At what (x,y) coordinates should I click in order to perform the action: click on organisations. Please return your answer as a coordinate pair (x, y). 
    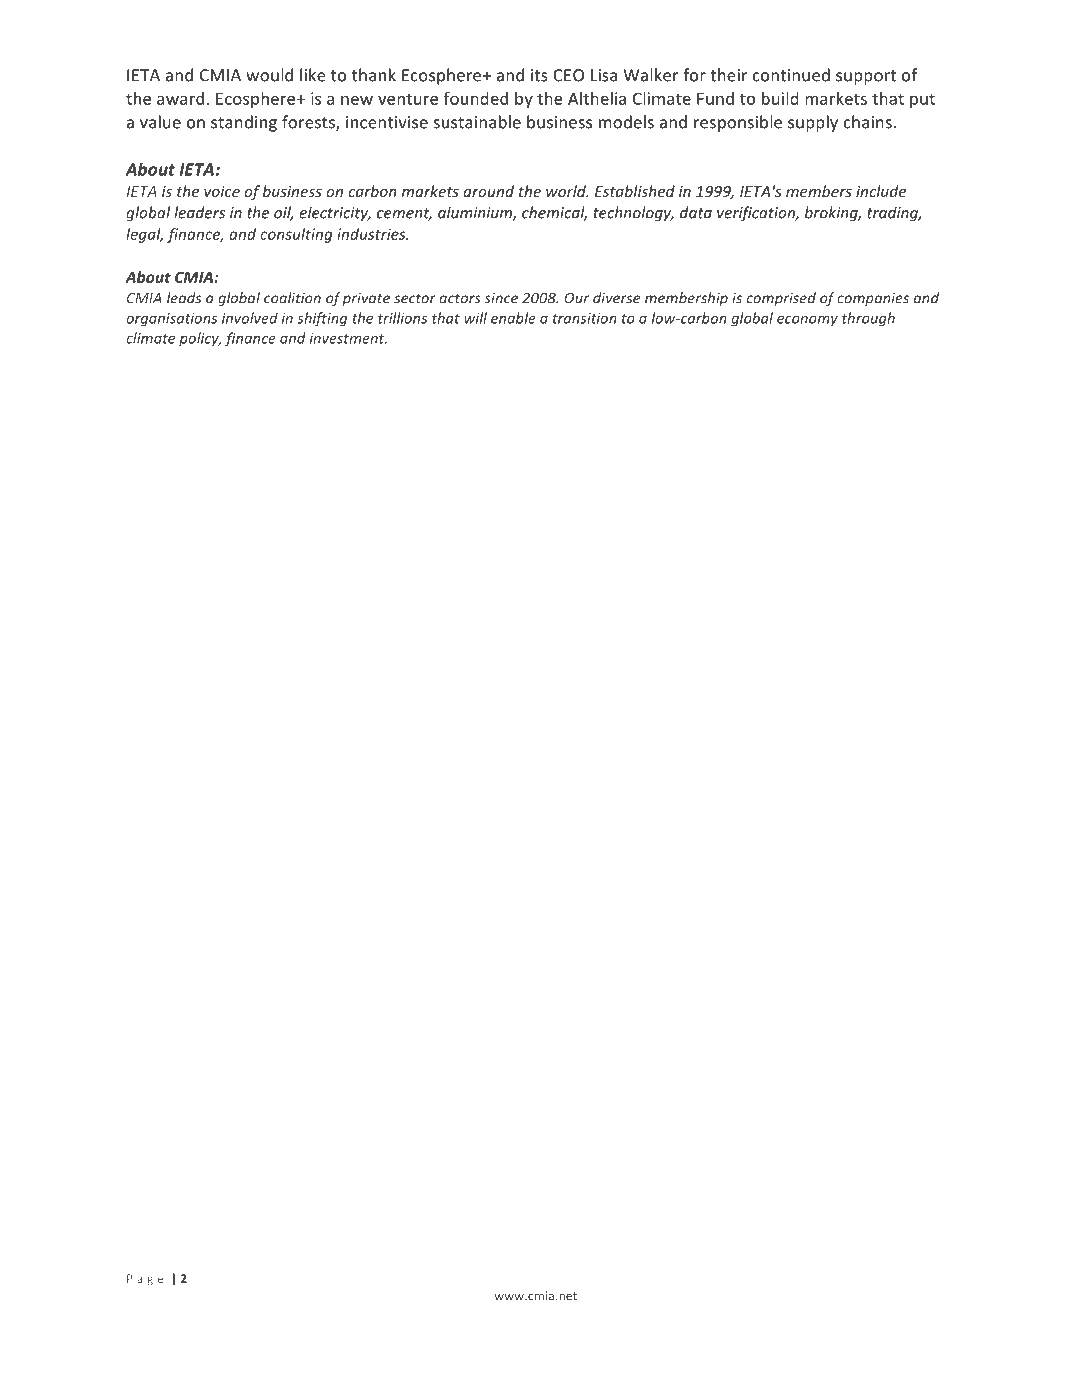
    Looking at the image, I should click on (171, 320).
